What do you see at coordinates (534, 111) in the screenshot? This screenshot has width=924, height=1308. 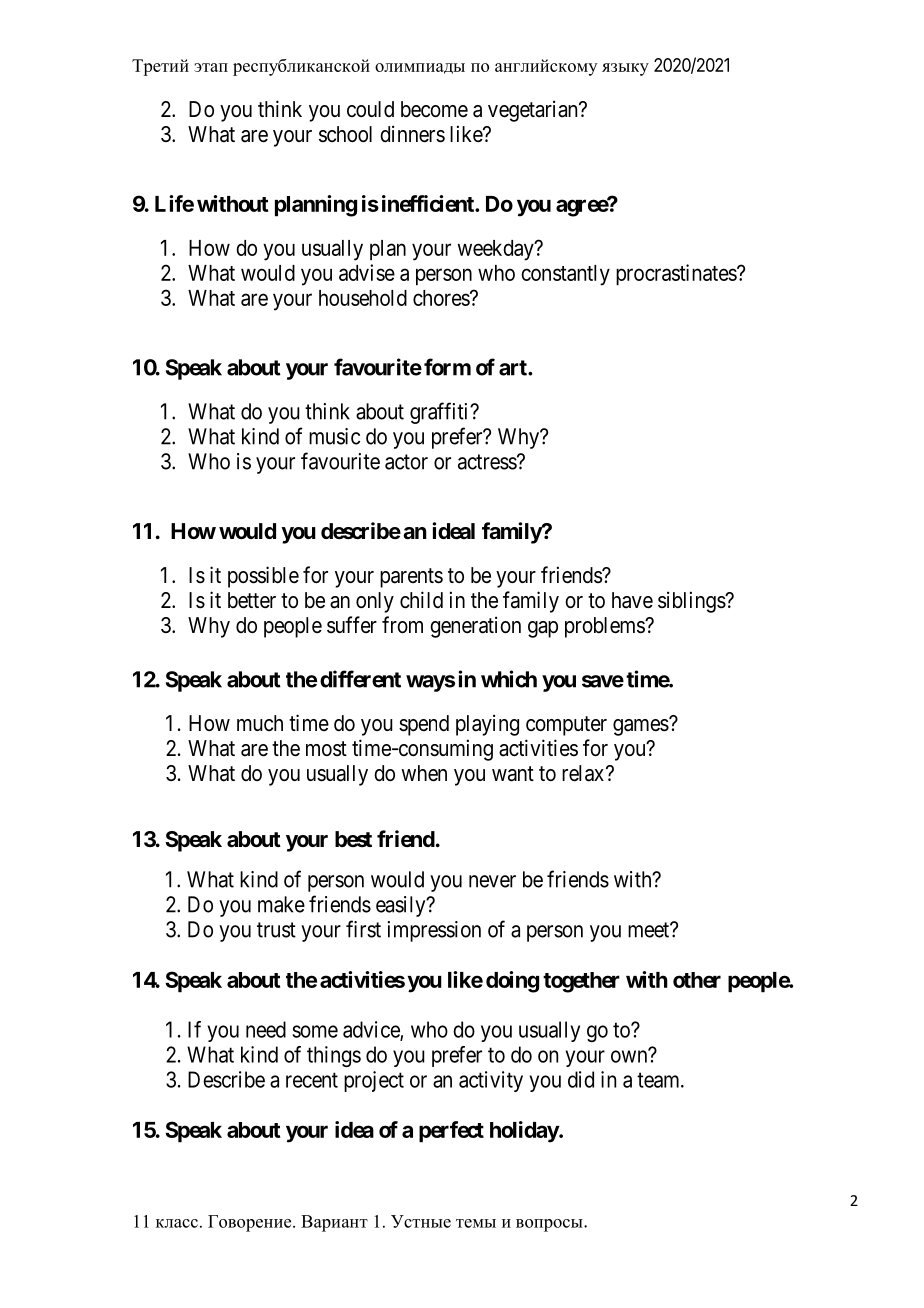 I see `vegetarian` at bounding box center [534, 111].
